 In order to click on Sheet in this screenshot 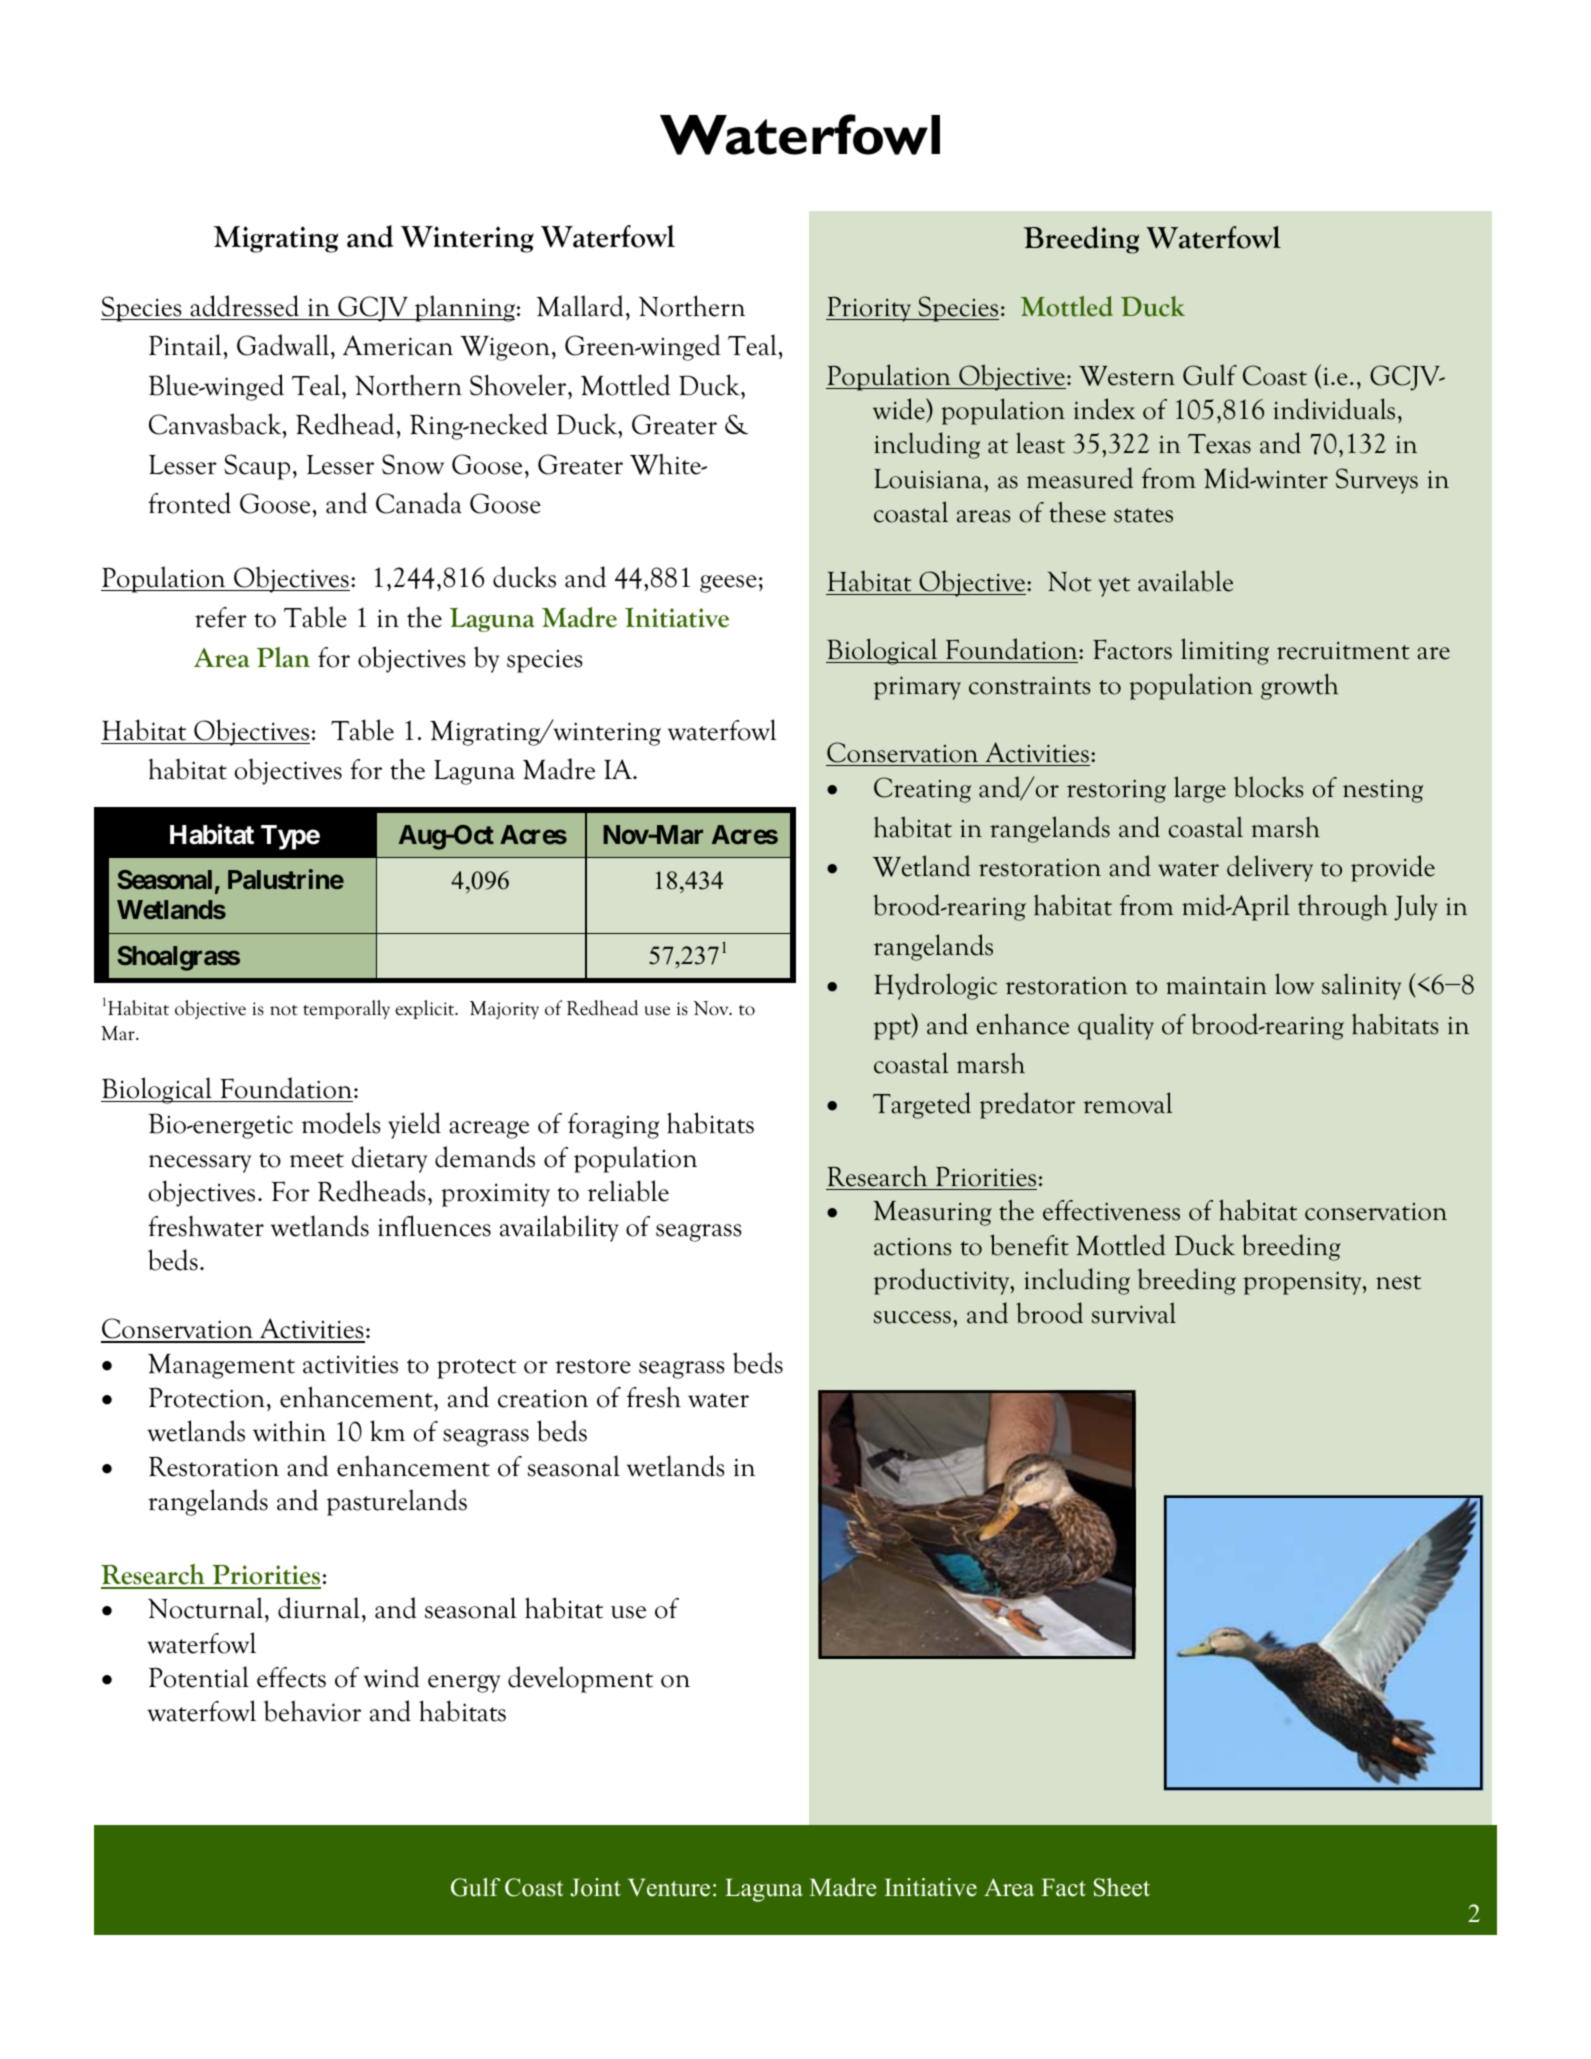, I will do `click(1122, 1887)`.
